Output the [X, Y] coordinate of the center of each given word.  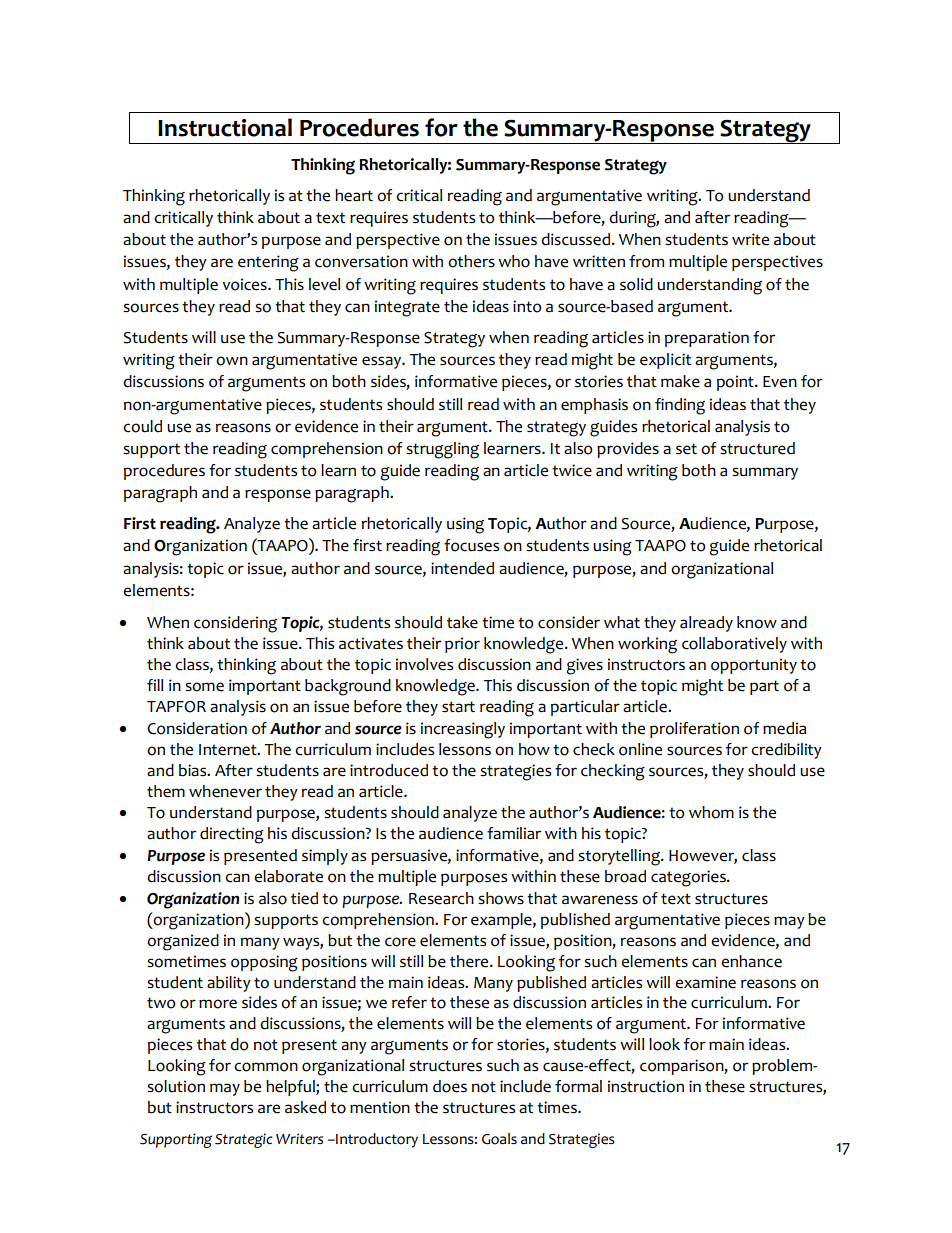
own [232, 361]
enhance [751, 961]
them [166, 791]
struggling [442, 450]
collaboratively [734, 645]
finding [680, 406]
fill [155, 685]
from [646, 261]
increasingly [463, 730]
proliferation [694, 730]
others [471, 261]
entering [268, 263]
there [470, 961]
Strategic [243, 1140]
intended [462, 568]
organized [183, 942]
